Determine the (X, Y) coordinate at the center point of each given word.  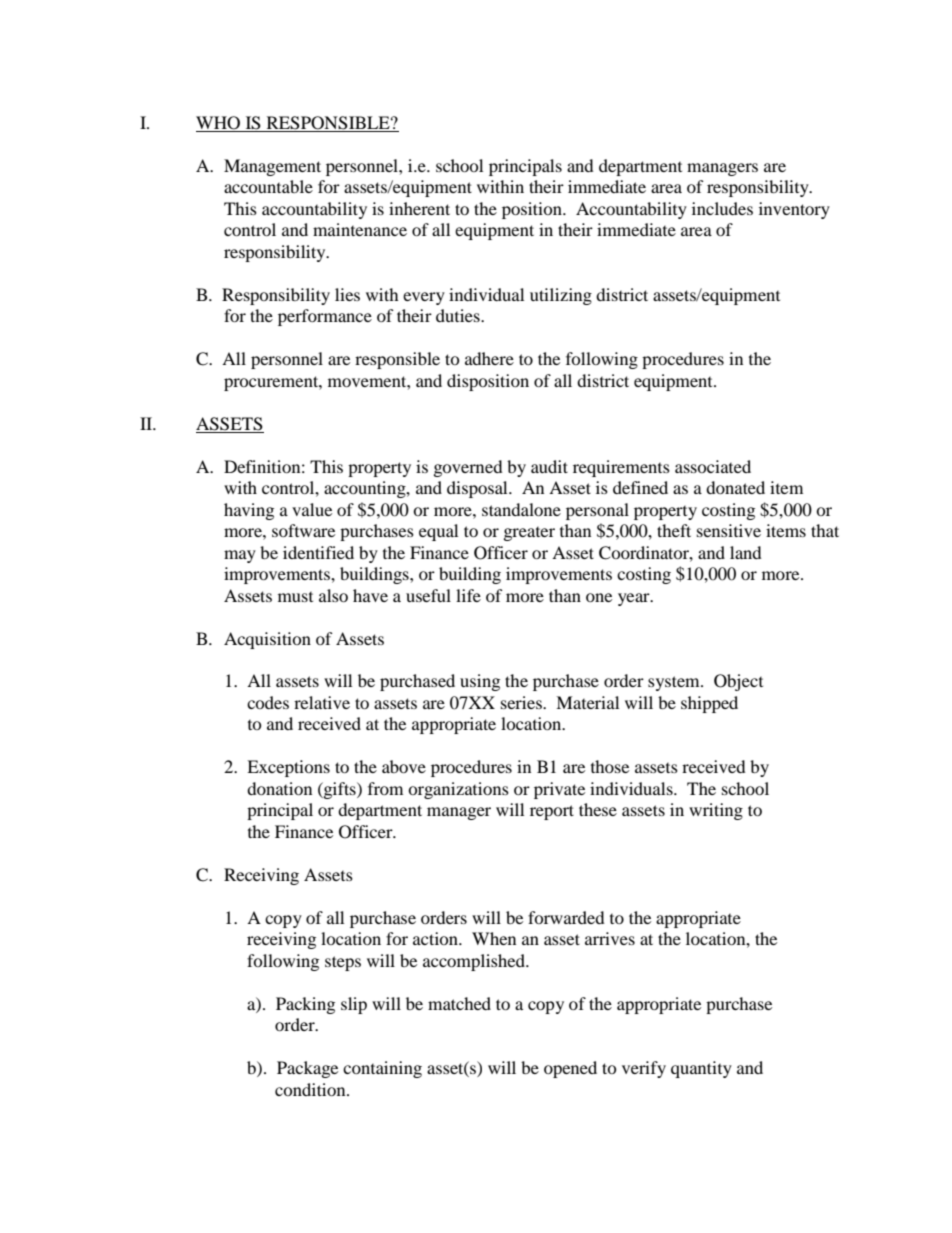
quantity (701, 1069)
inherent (419, 208)
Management (272, 167)
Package (307, 1069)
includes (722, 208)
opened (570, 1069)
